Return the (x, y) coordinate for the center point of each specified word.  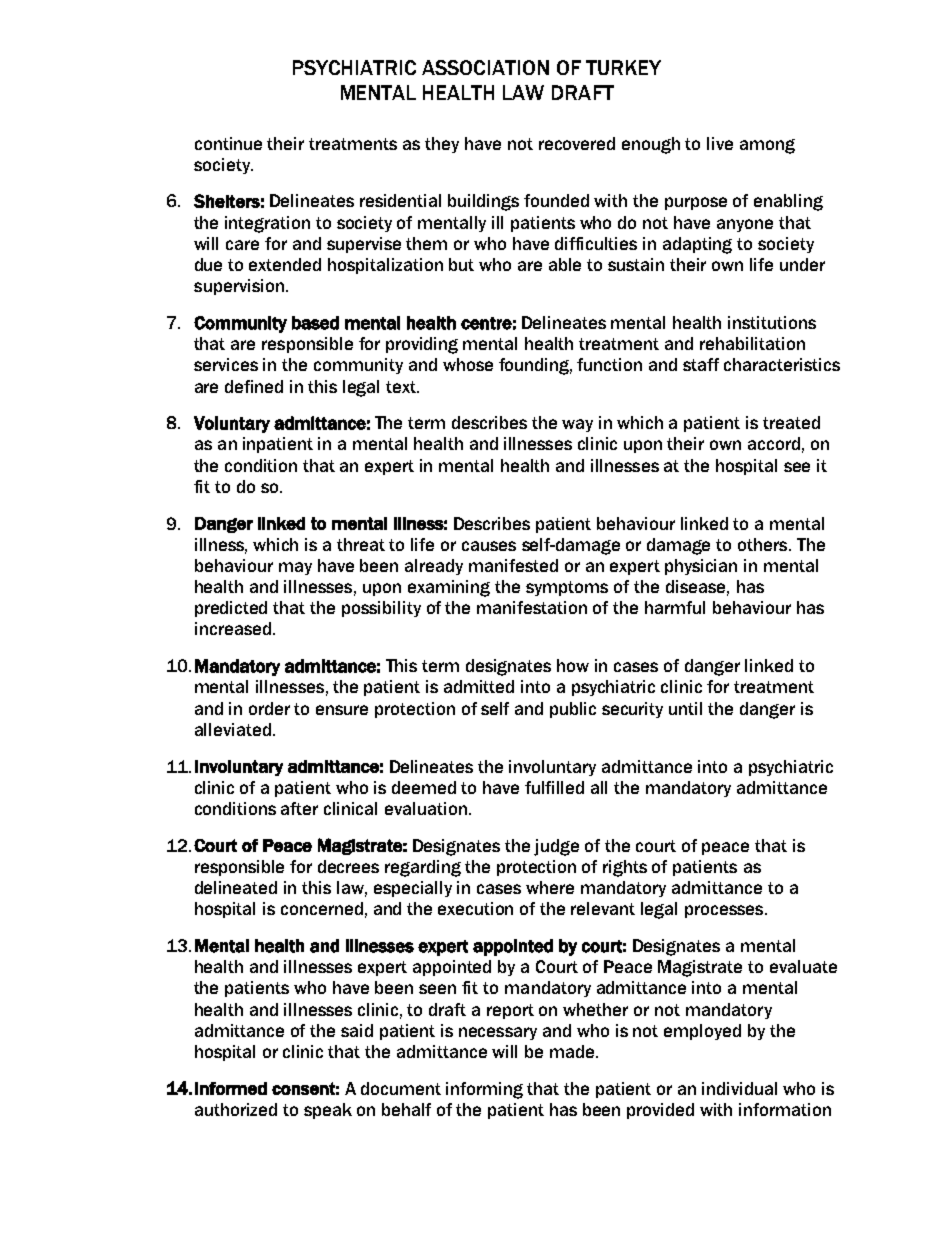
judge (556, 847)
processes (725, 911)
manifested (513, 565)
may (295, 568)
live (720, 143)
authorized (236, 1109)
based (315, 323)
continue (228, 143)
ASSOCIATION (485, 67)
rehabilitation (752, 343)
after (299, 808)
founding (535, 366)
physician (701, 567)
